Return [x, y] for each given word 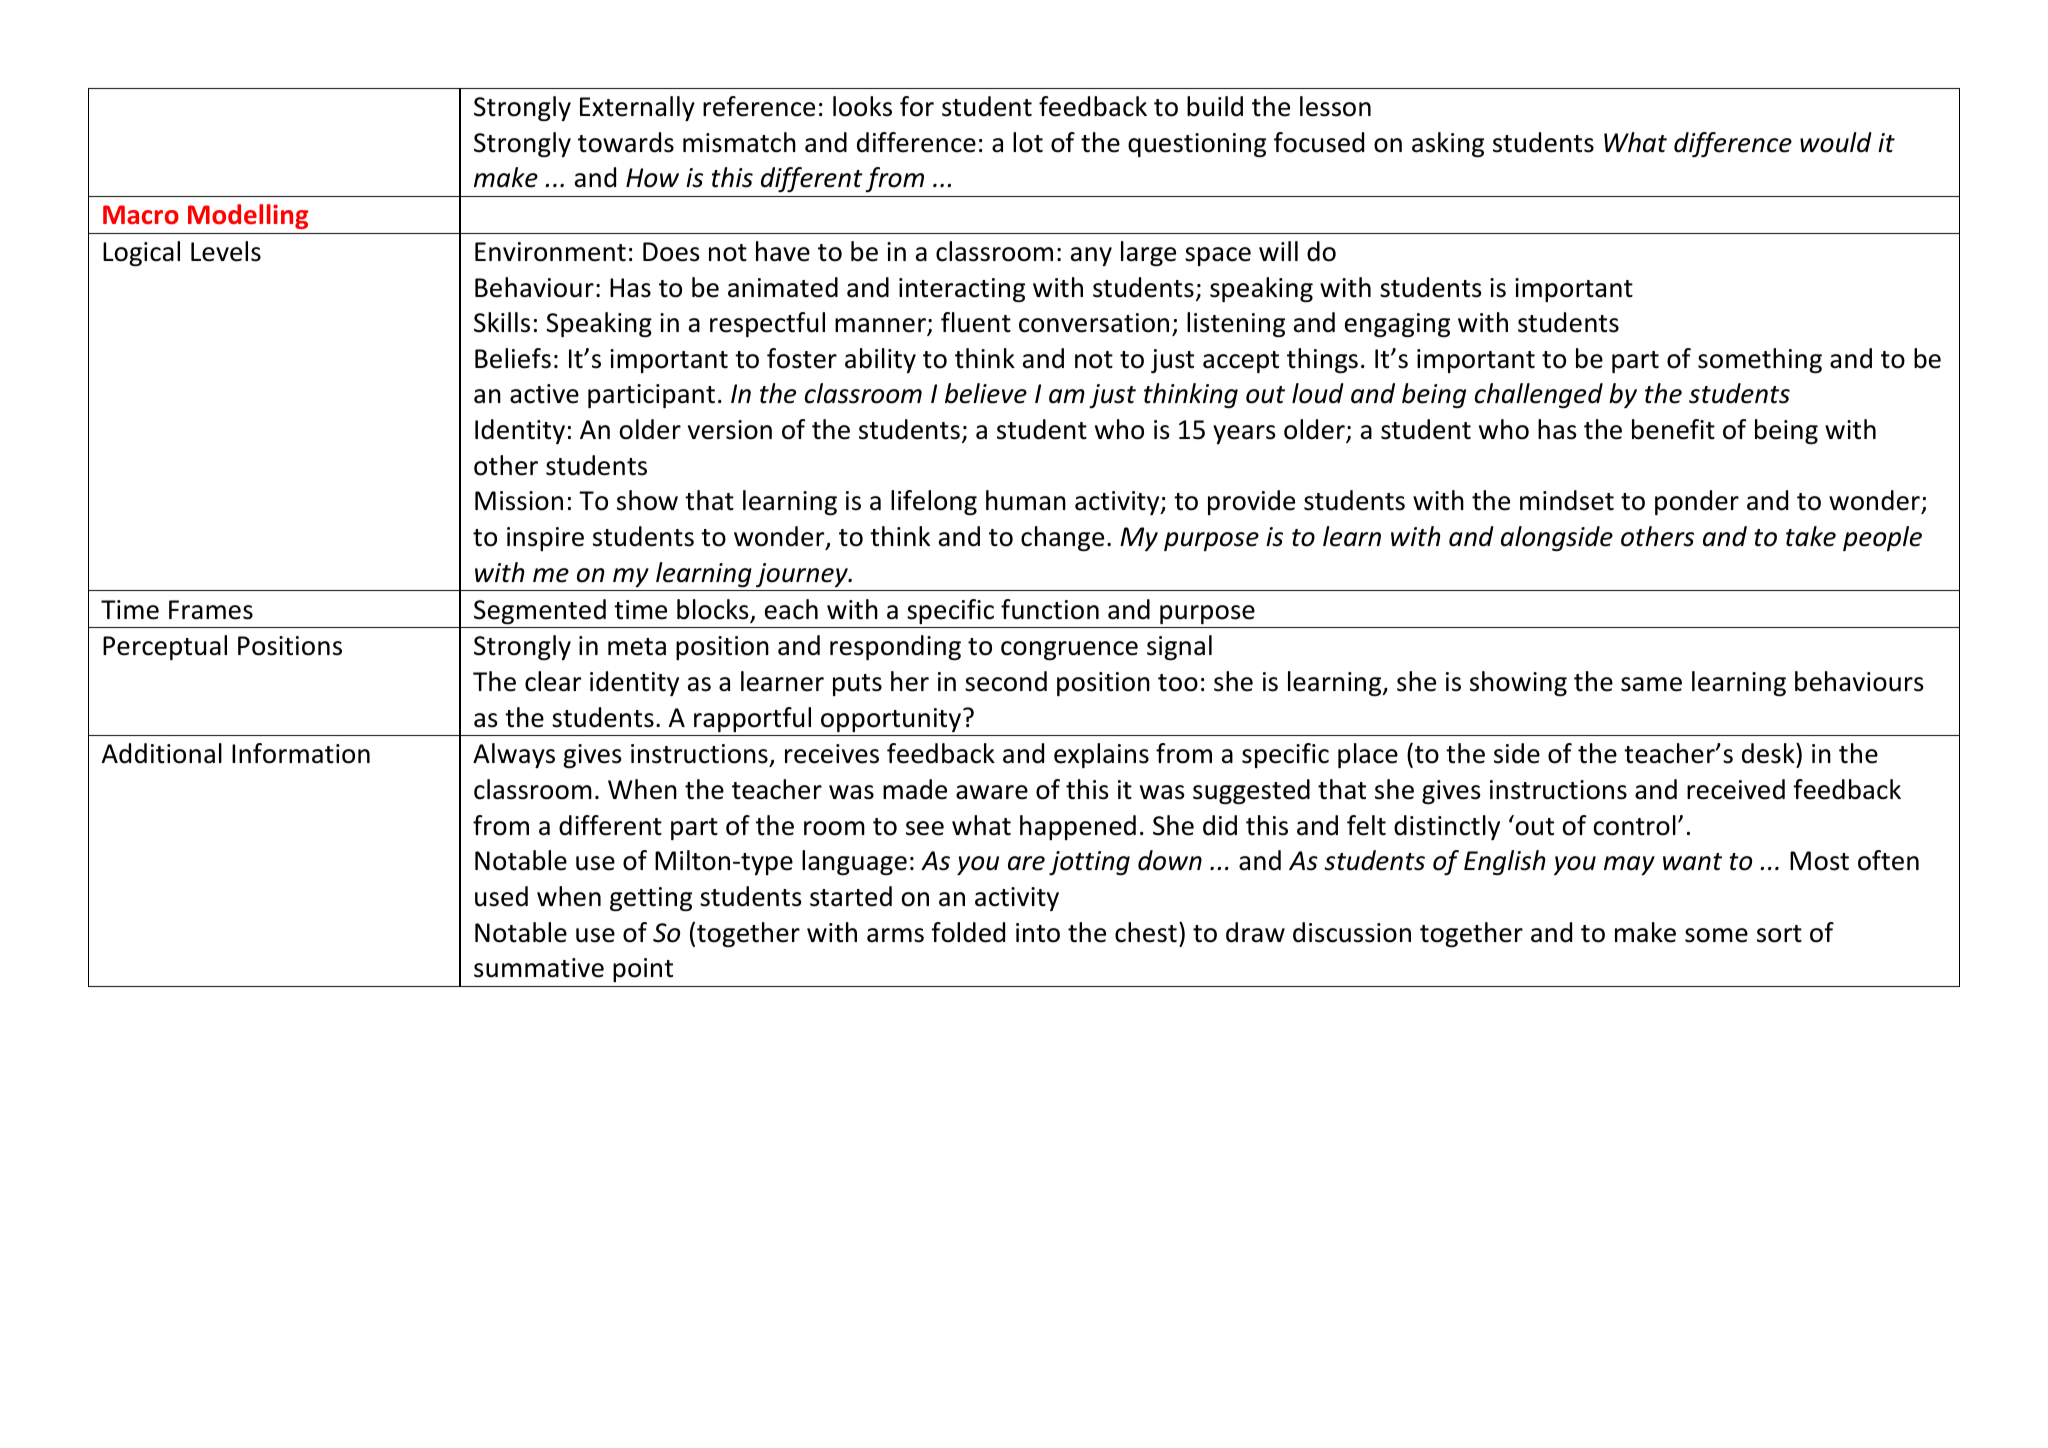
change [1062, 538]
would [1836, 142]
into [1038, 933]
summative [539, 968]
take [1811, 536]
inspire [545, 539]
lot [1028, 142]
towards [626, 142]
